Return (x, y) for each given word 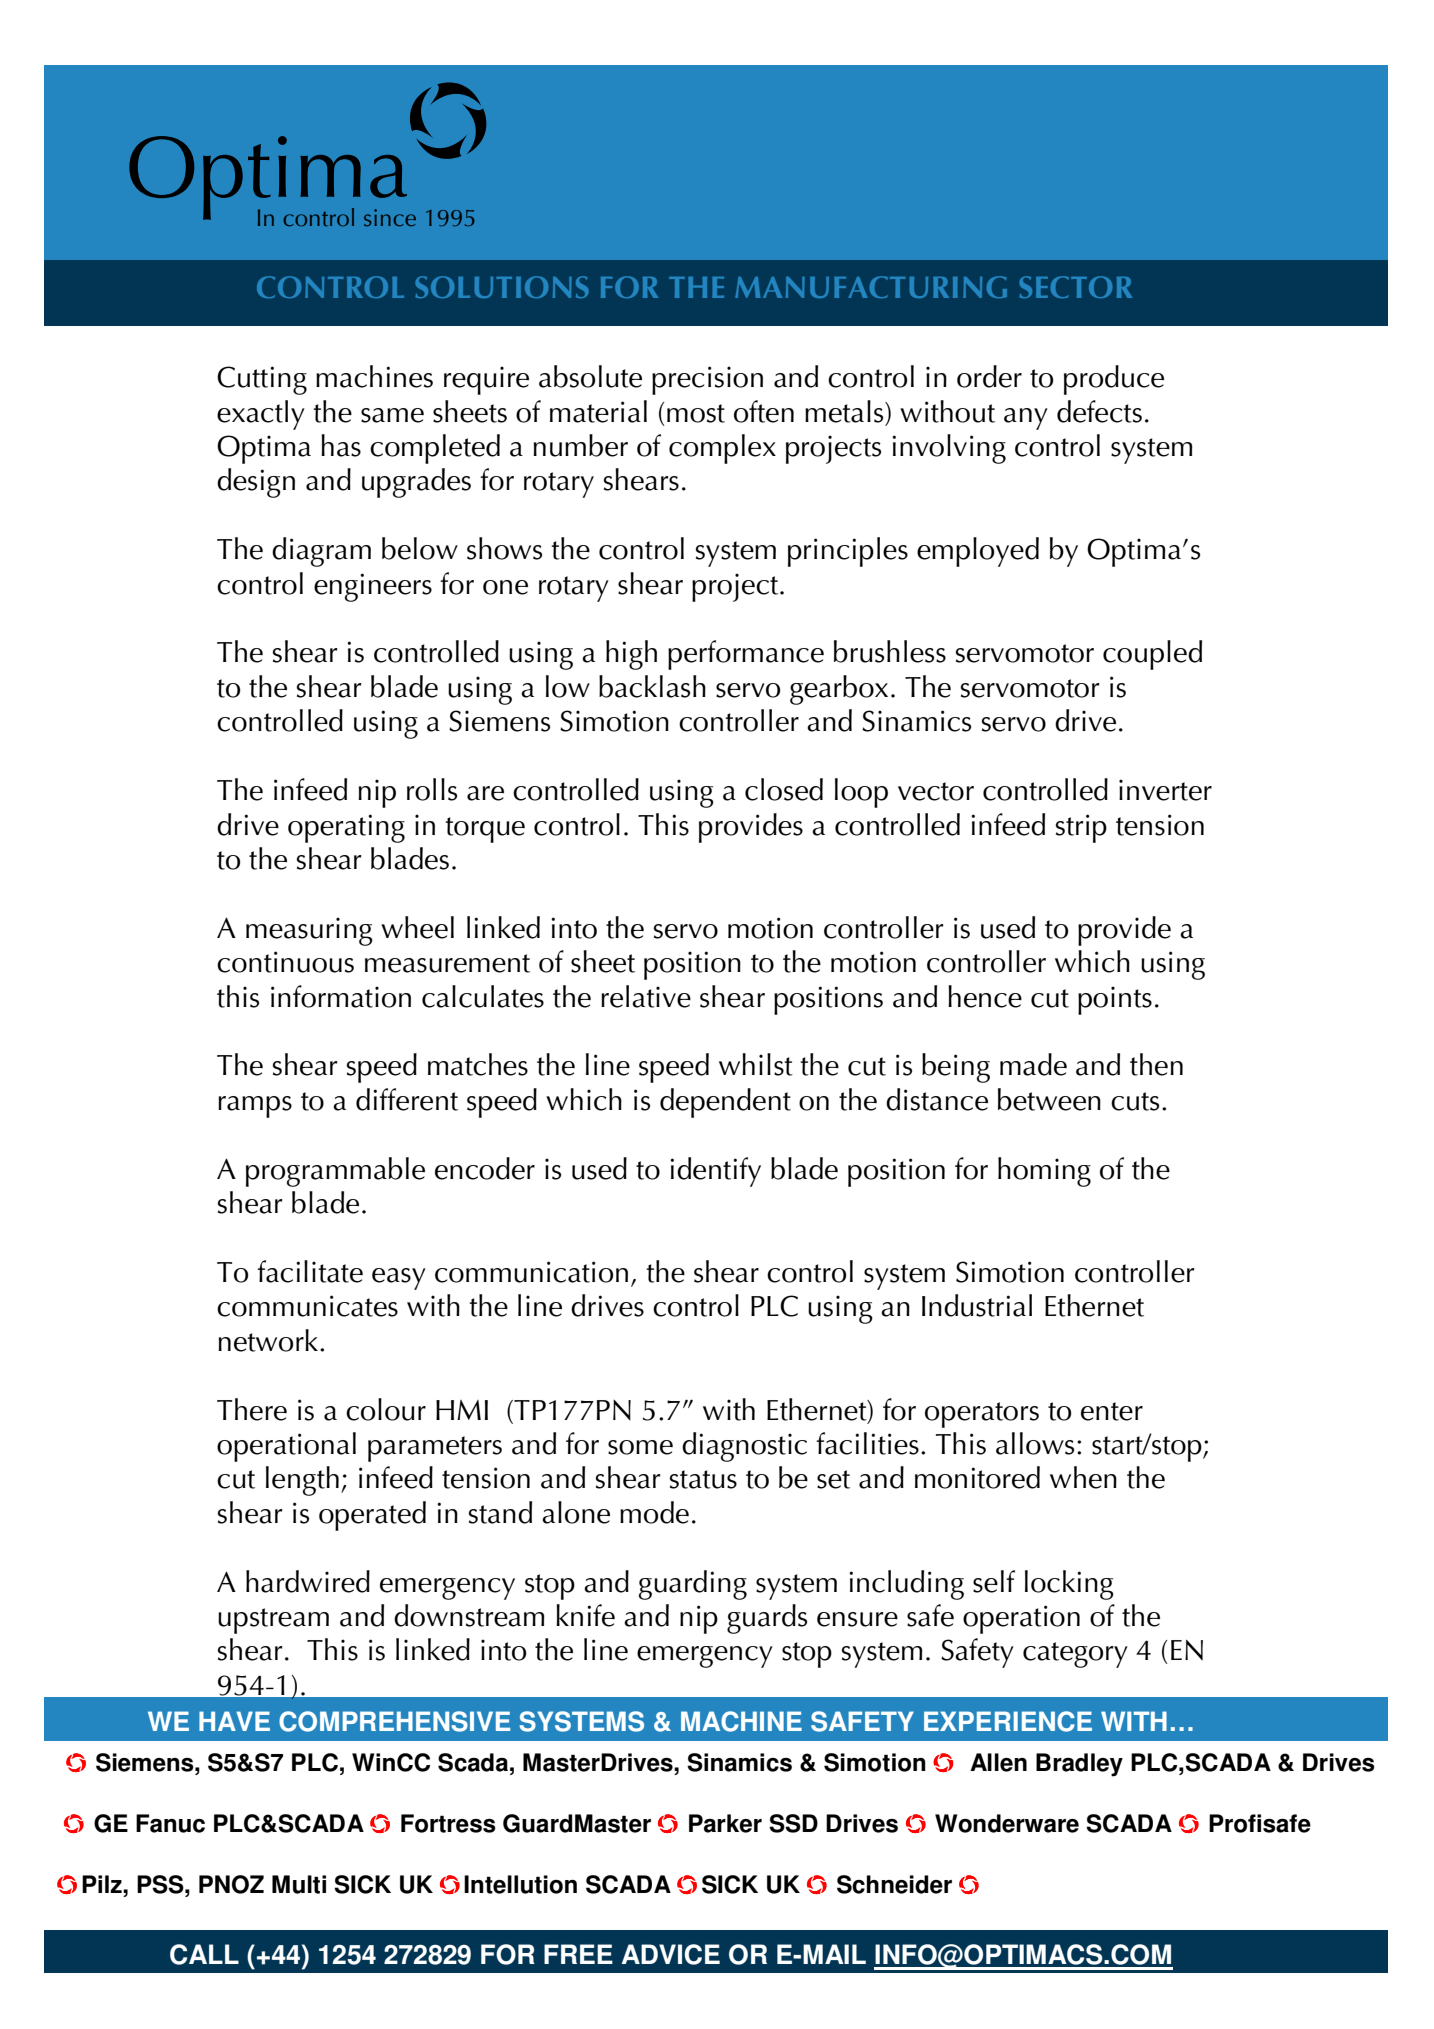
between (1049, 1099)
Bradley (1079, 1765)
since (390, 217)
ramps (255, 1107)
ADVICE (670, 1954)
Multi (299, 1884)
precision (707, 380)
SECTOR (1075, 287)
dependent (725, 1103)
